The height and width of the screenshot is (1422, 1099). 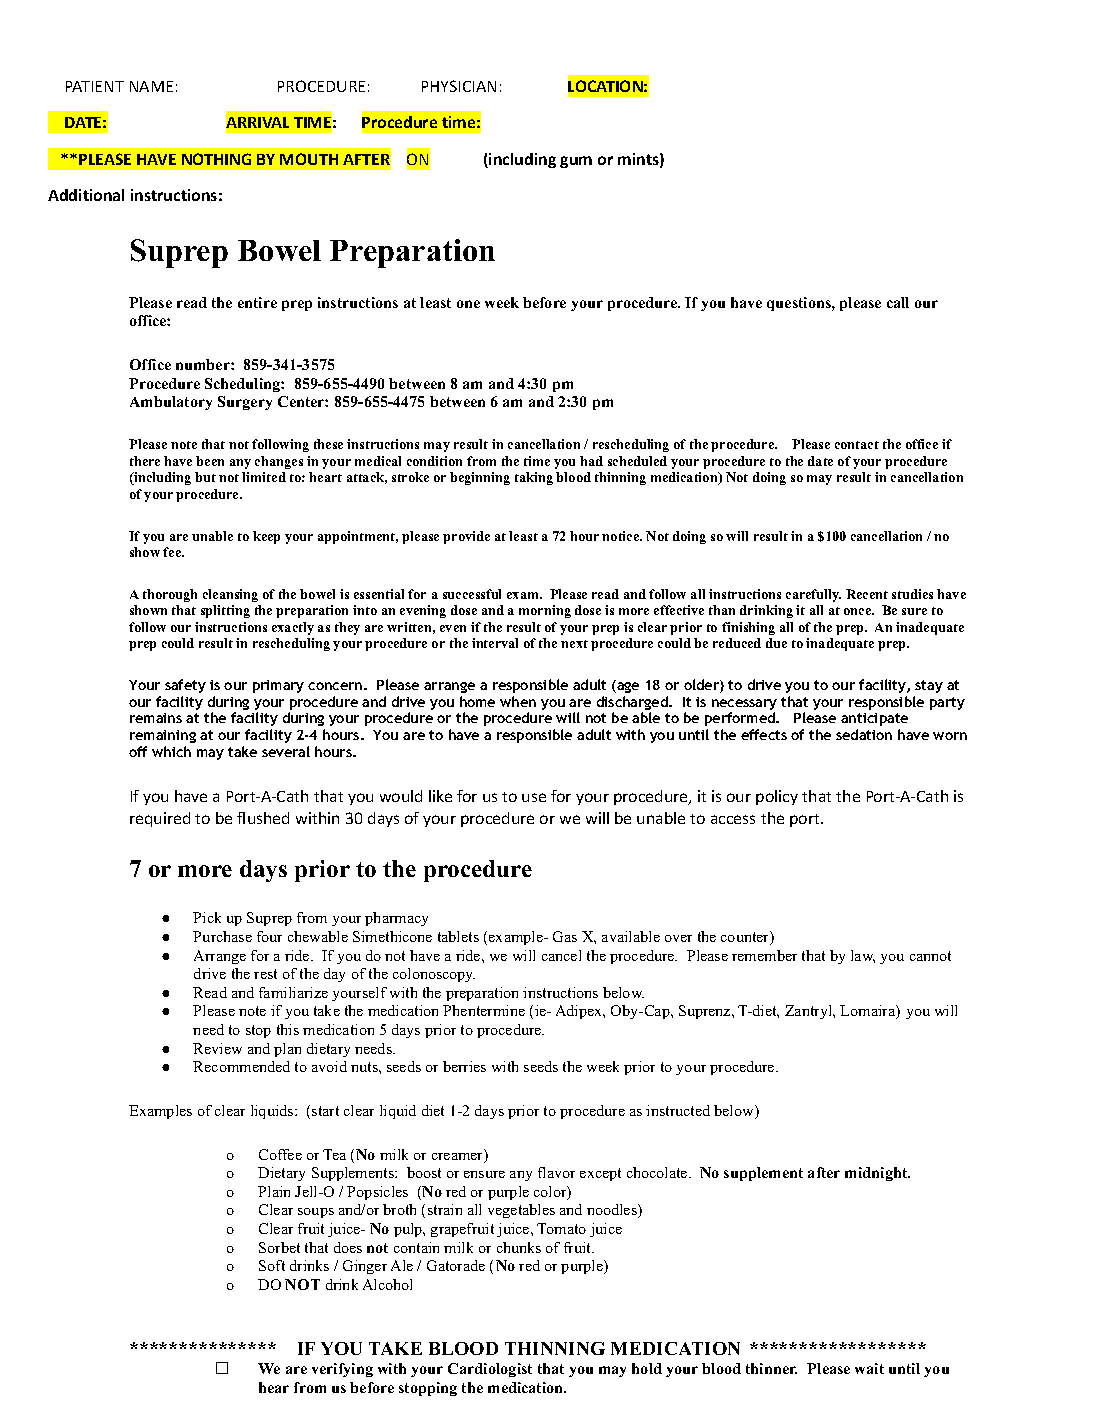 What do you see at coordinates (163, 736) in the screenshot?
I see `remaining` at bounding box center [163, 736].
